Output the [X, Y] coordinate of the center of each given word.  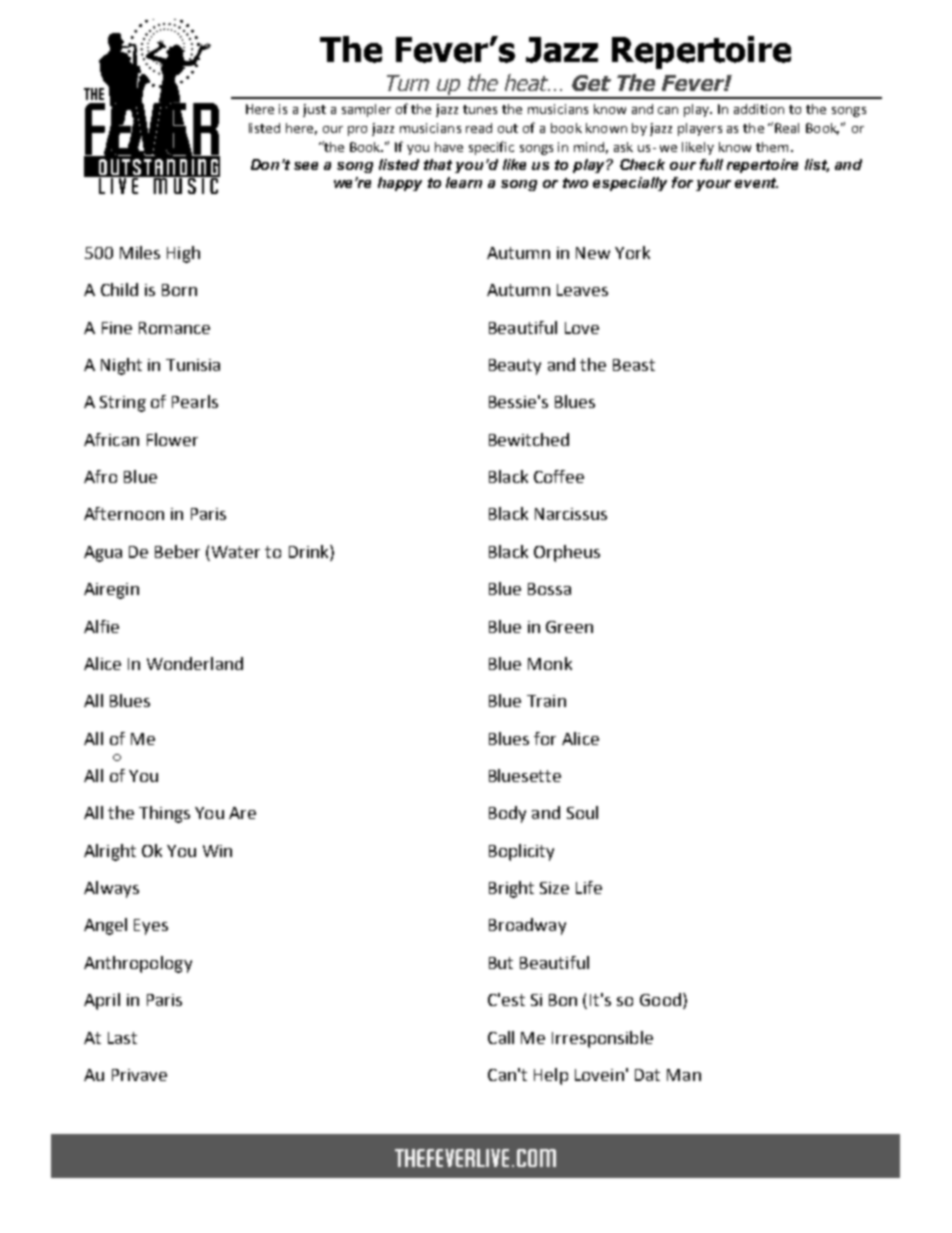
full [711, 164]
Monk [550, 663]
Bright [511, 889]
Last [122, 1038]
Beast [634, 365]
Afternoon [124, 513]
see [306, 166]
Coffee [559, 476]
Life [589, 887]
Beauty [515, 367]
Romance [174, 328]
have [449, 147]
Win [217, 851]
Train [546, 701]
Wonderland [195, 663]
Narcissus [571, 514]
